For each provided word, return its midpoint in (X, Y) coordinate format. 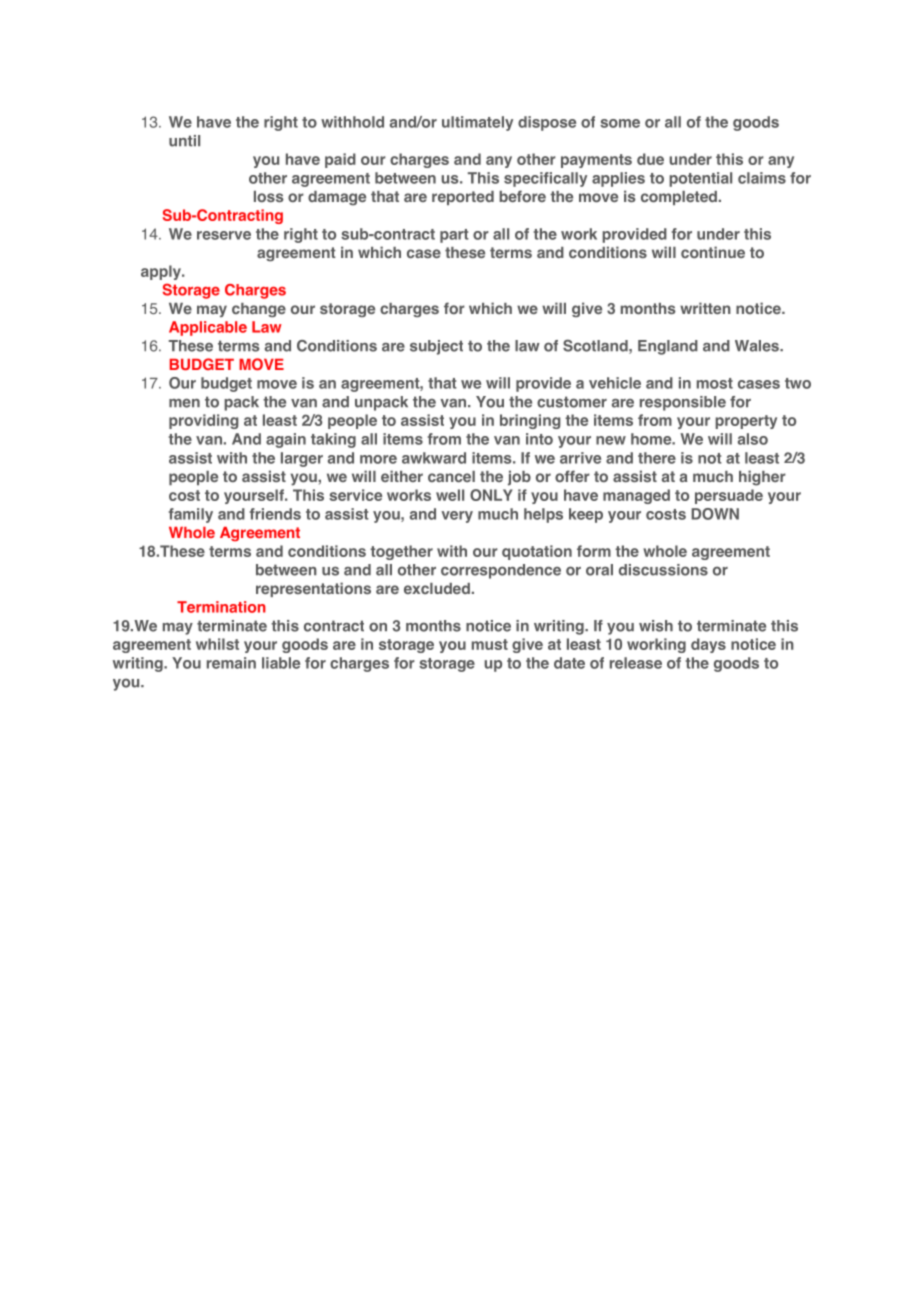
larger (302, 459)
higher (762, 478)
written (705, 308)
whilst (217, 644)
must (490, 644)
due (650, 159)
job (519, 478)
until (184, 141)
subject (436, 347)
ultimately (477, 123)
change (259, 310)
